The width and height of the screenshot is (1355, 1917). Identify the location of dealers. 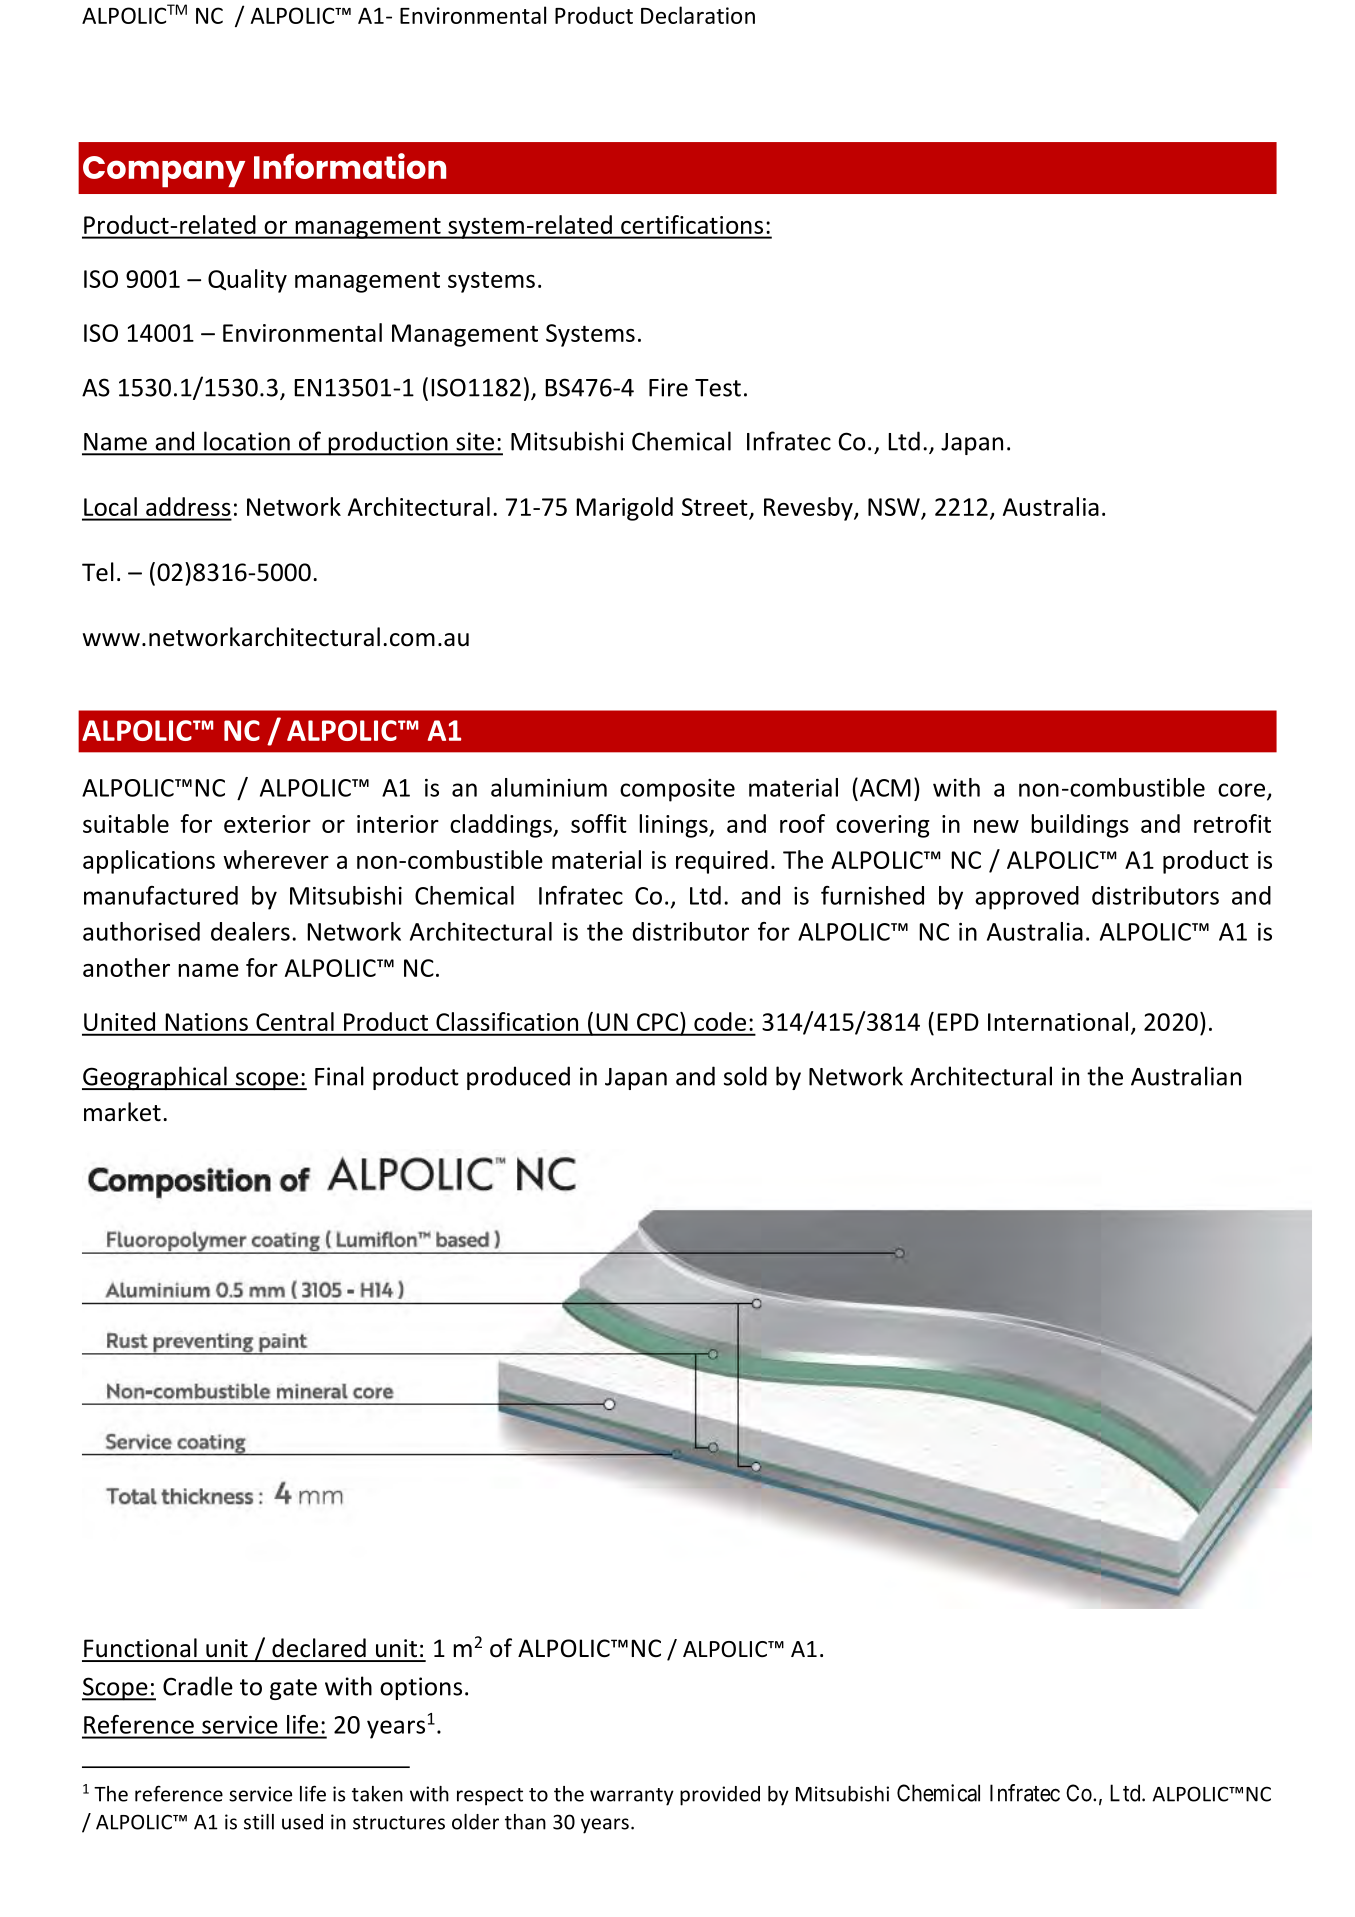
(250, 931).
